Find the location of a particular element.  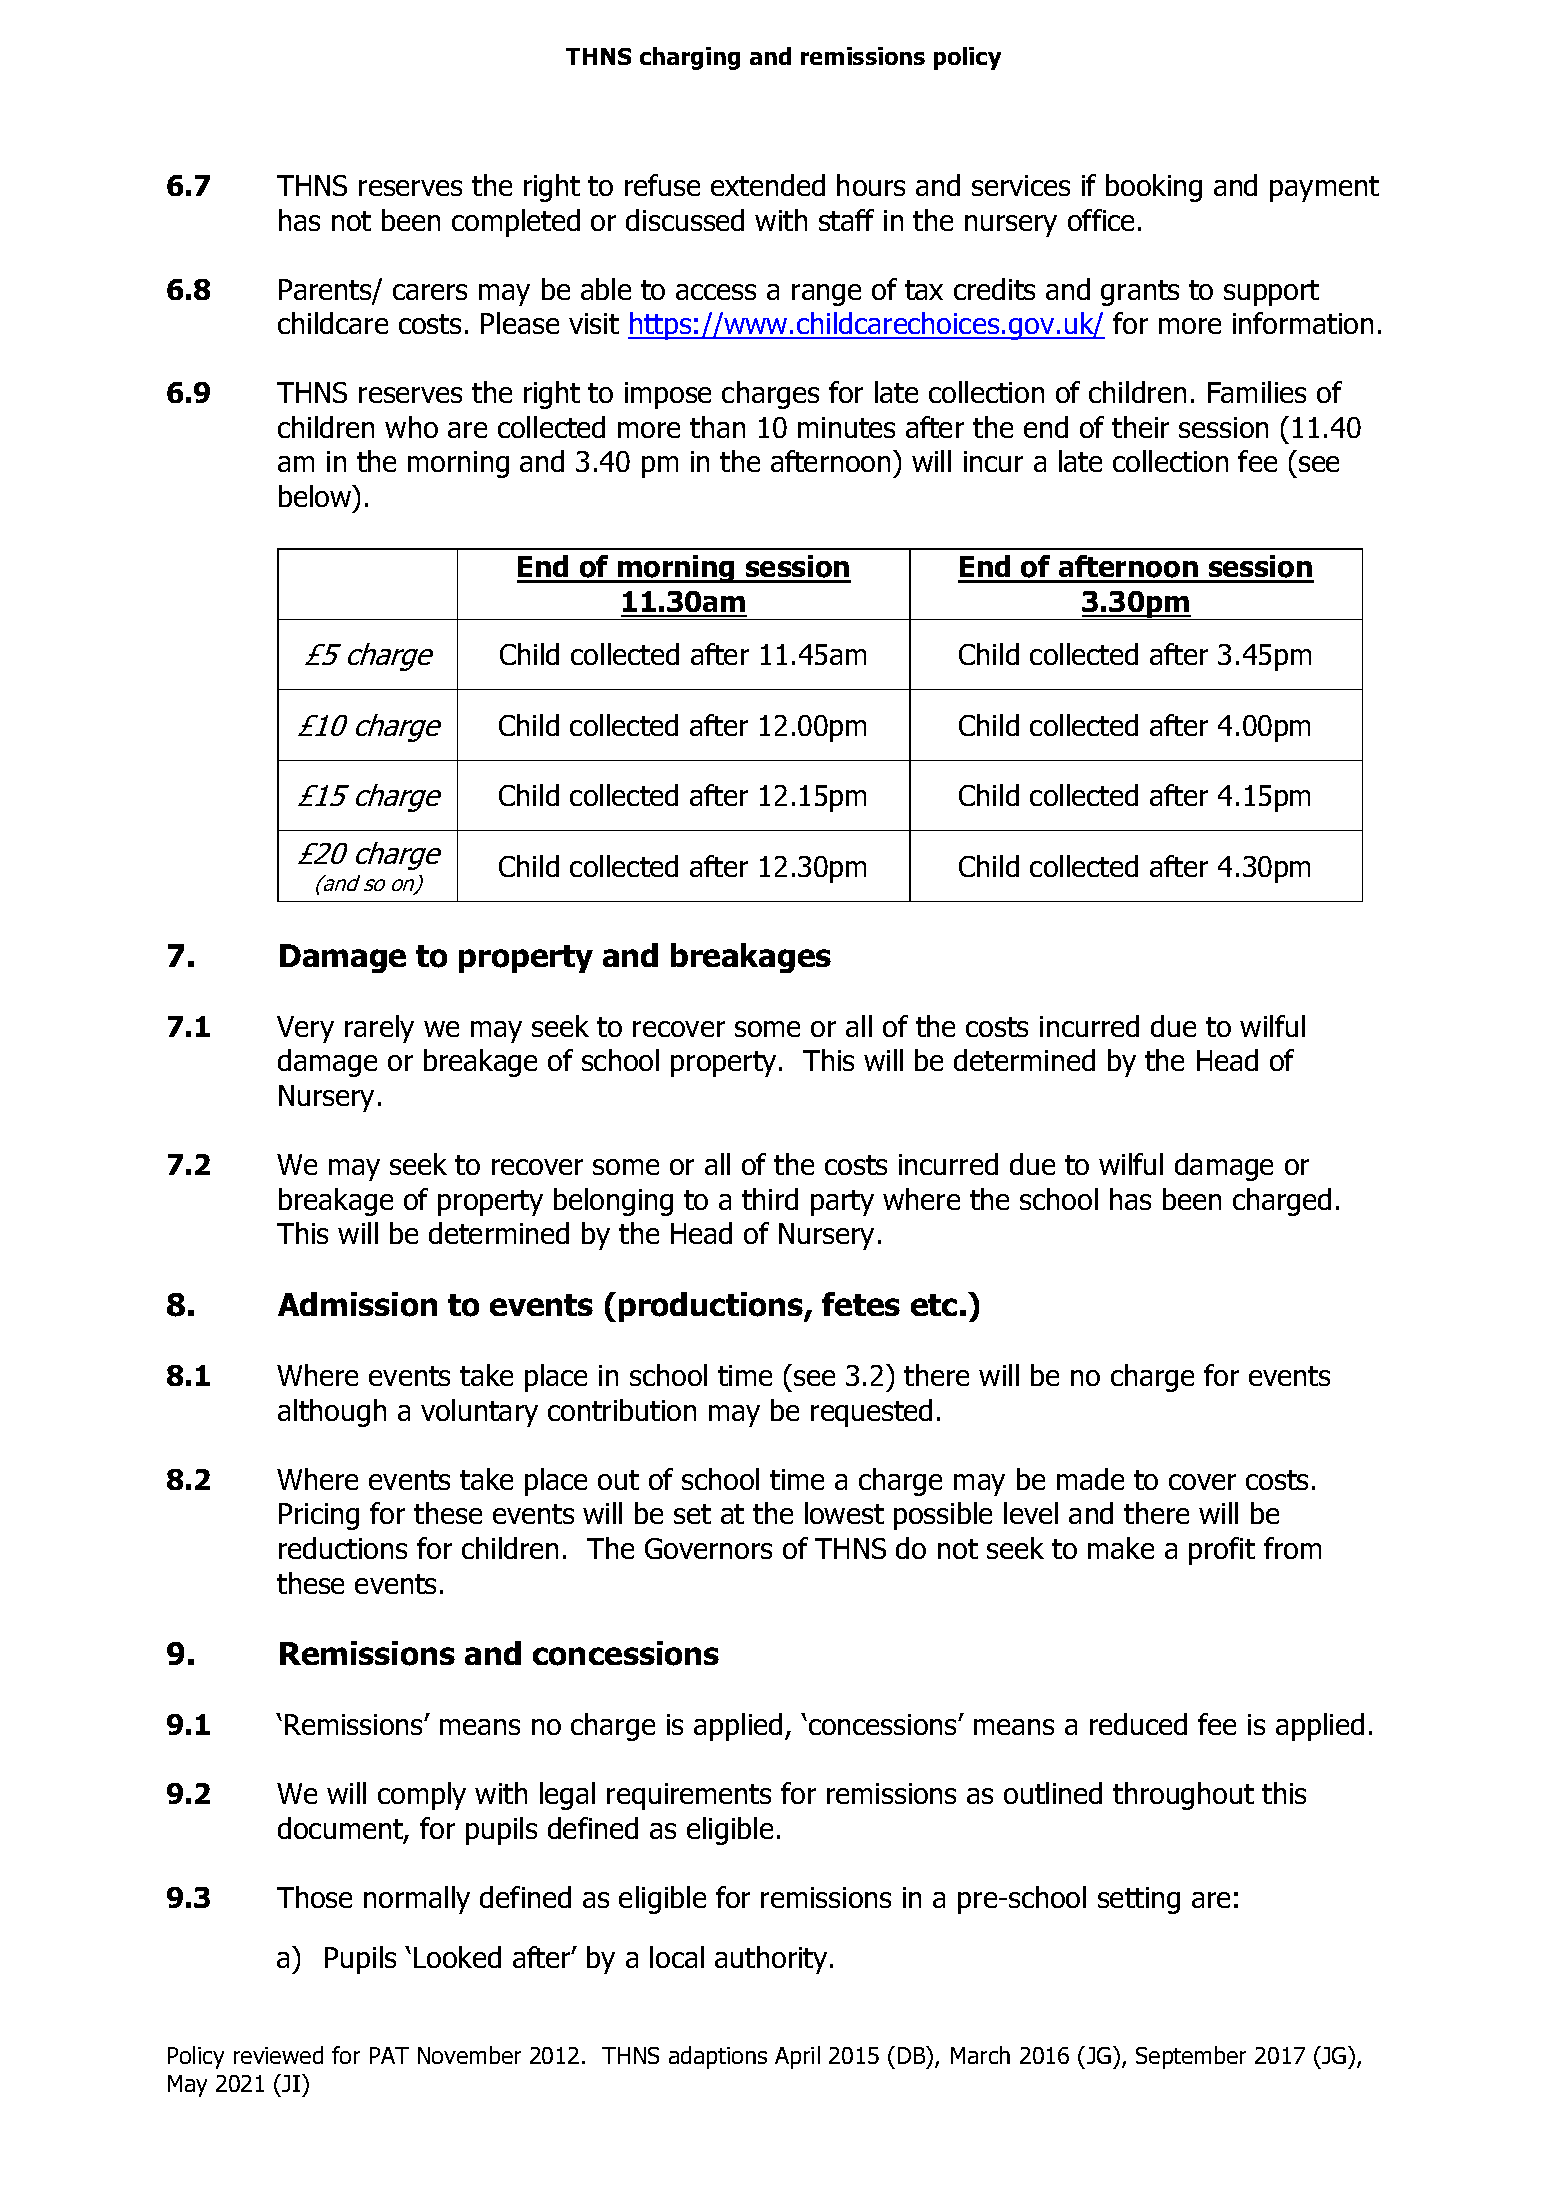

requested is located at coordinates (871, 1413).
